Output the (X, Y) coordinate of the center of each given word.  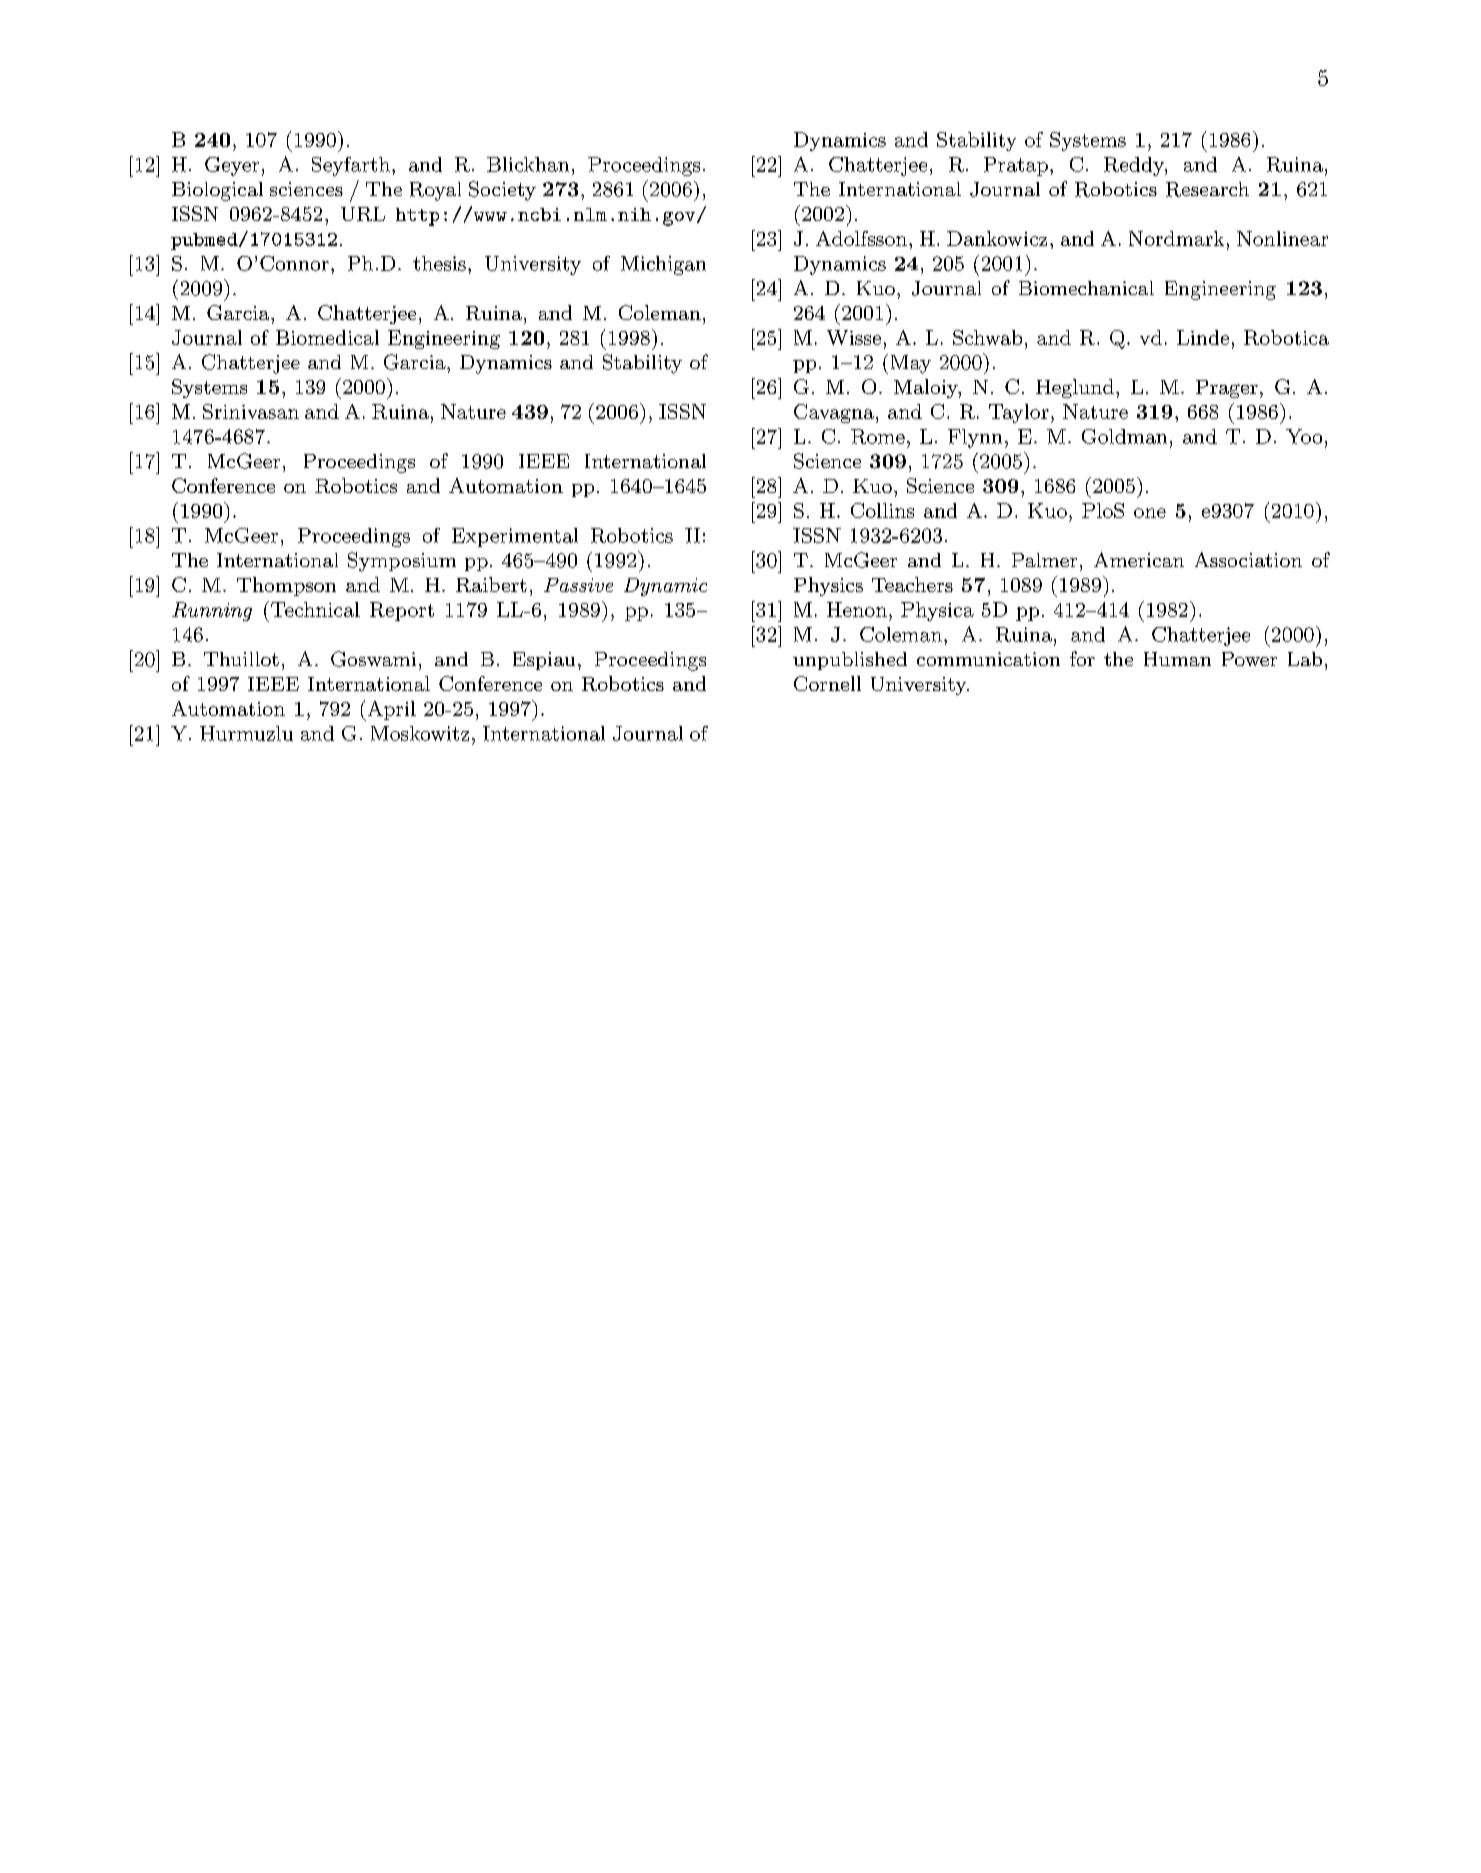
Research (1207, 189)
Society (502, 191)
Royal (435, 191)
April (390, 711)
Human (1177, 659)
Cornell (827, 683)
